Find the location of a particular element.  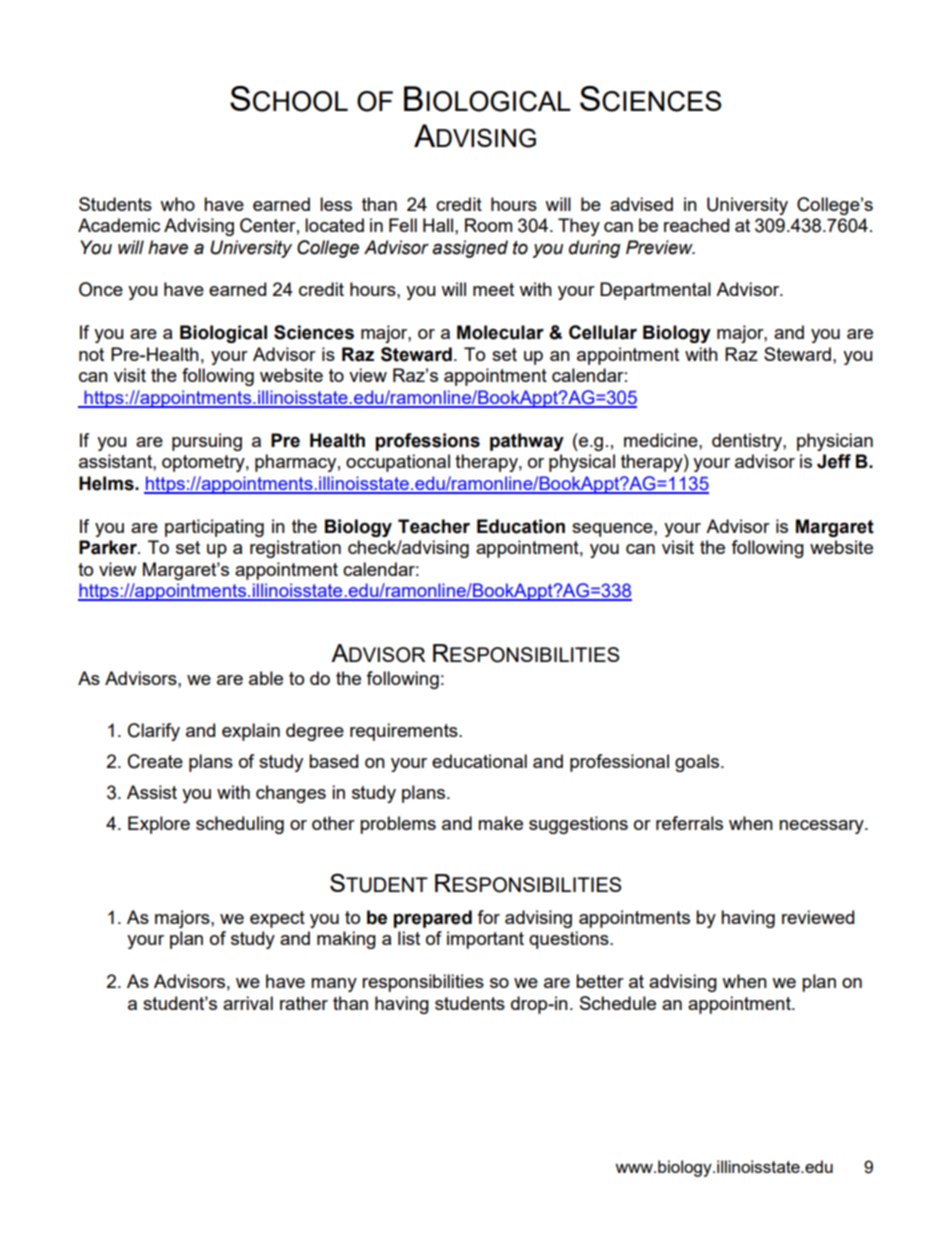

goals is located at coordinates (698, 763).
